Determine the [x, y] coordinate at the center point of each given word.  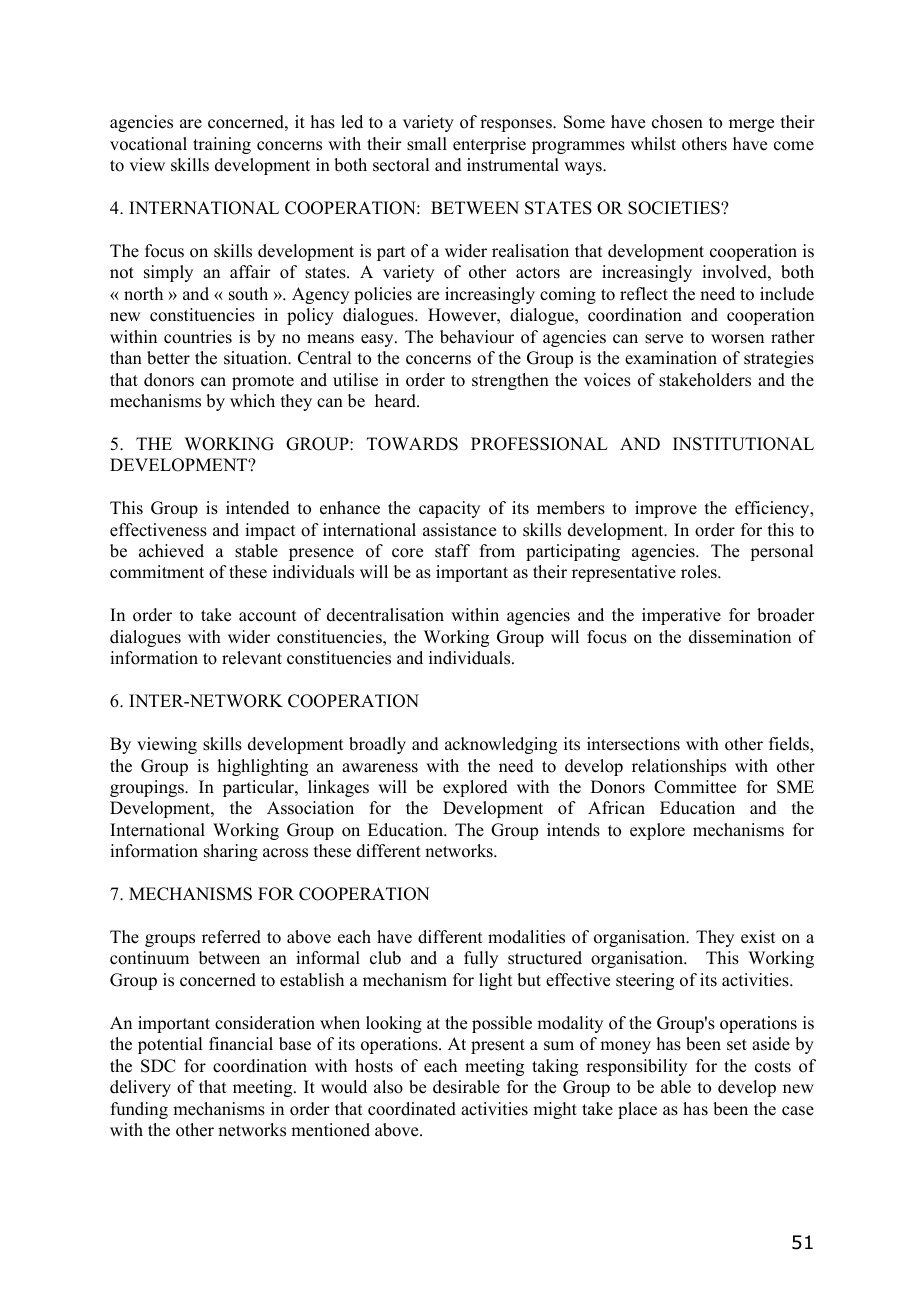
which [252, 401]
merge [751, 125]
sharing [231, 852]
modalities [526, 937]
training [222, 145]
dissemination [740, 637]
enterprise [489, 145]
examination [671, 358]
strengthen [510, 381]
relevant [252, 658]
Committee [695, 787]
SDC [158, 1066]
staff [452, 551]
